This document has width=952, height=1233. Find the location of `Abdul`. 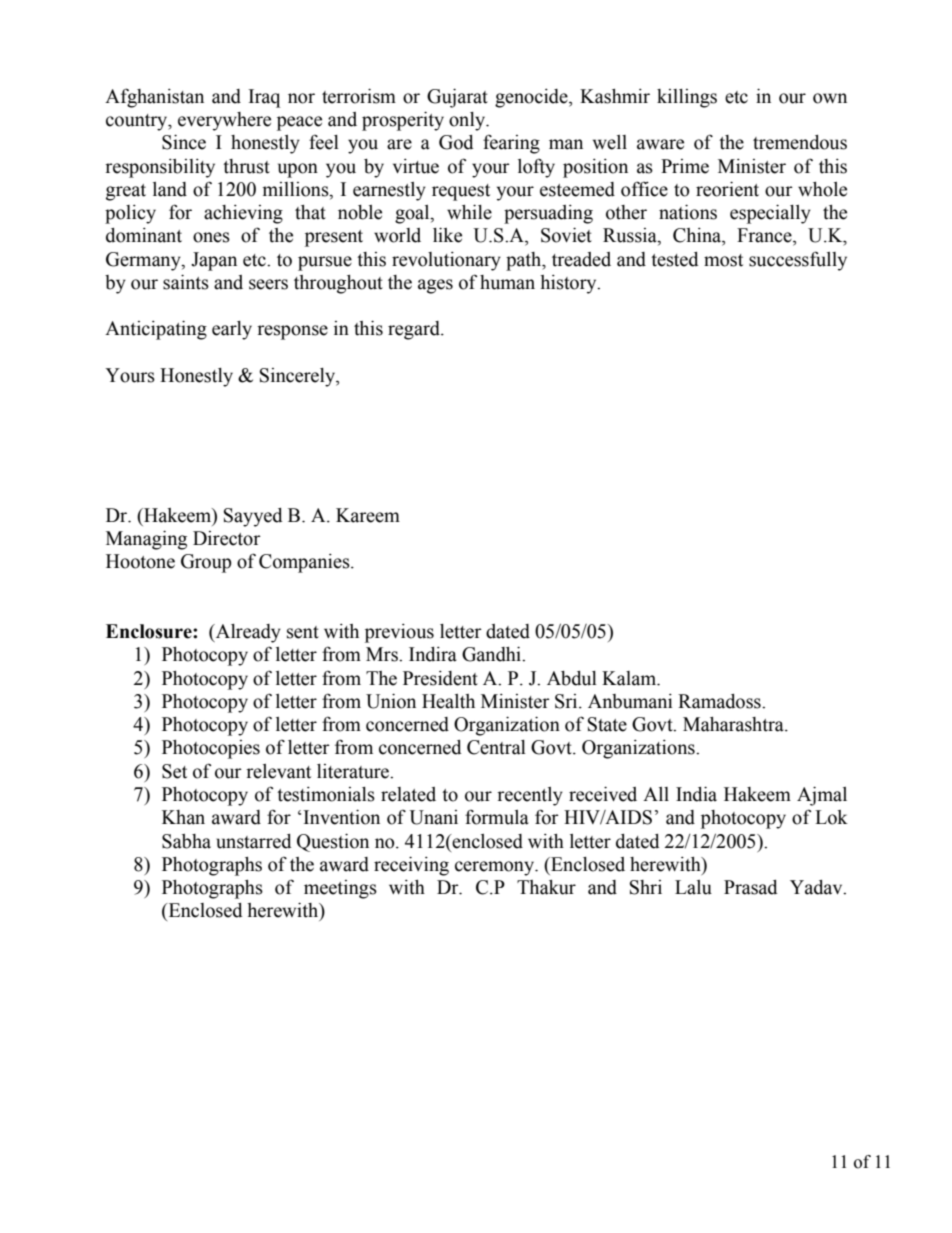

Abdul is located at coordinates (572, 678).
